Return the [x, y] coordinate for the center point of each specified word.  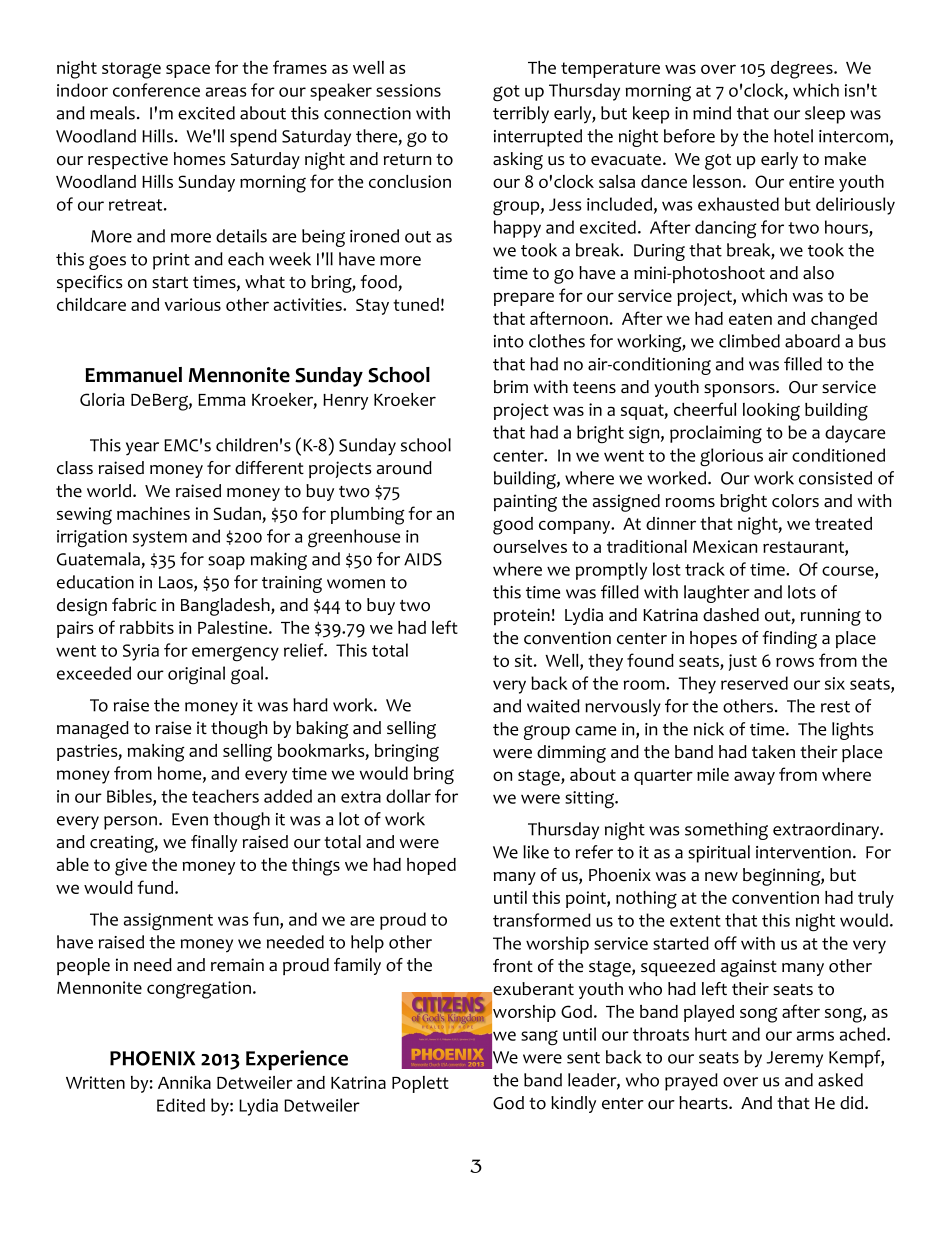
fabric [134, 605]
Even [190, 819]
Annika [184, 1082]
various [192, 304]
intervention [803, 852]
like [536, 852]
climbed [749, 341]
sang [539, 1038]
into [509, 341]
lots [802, 592]
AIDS [423, 559]
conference [156, 90]
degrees [803, 70]
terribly [521, 115]
